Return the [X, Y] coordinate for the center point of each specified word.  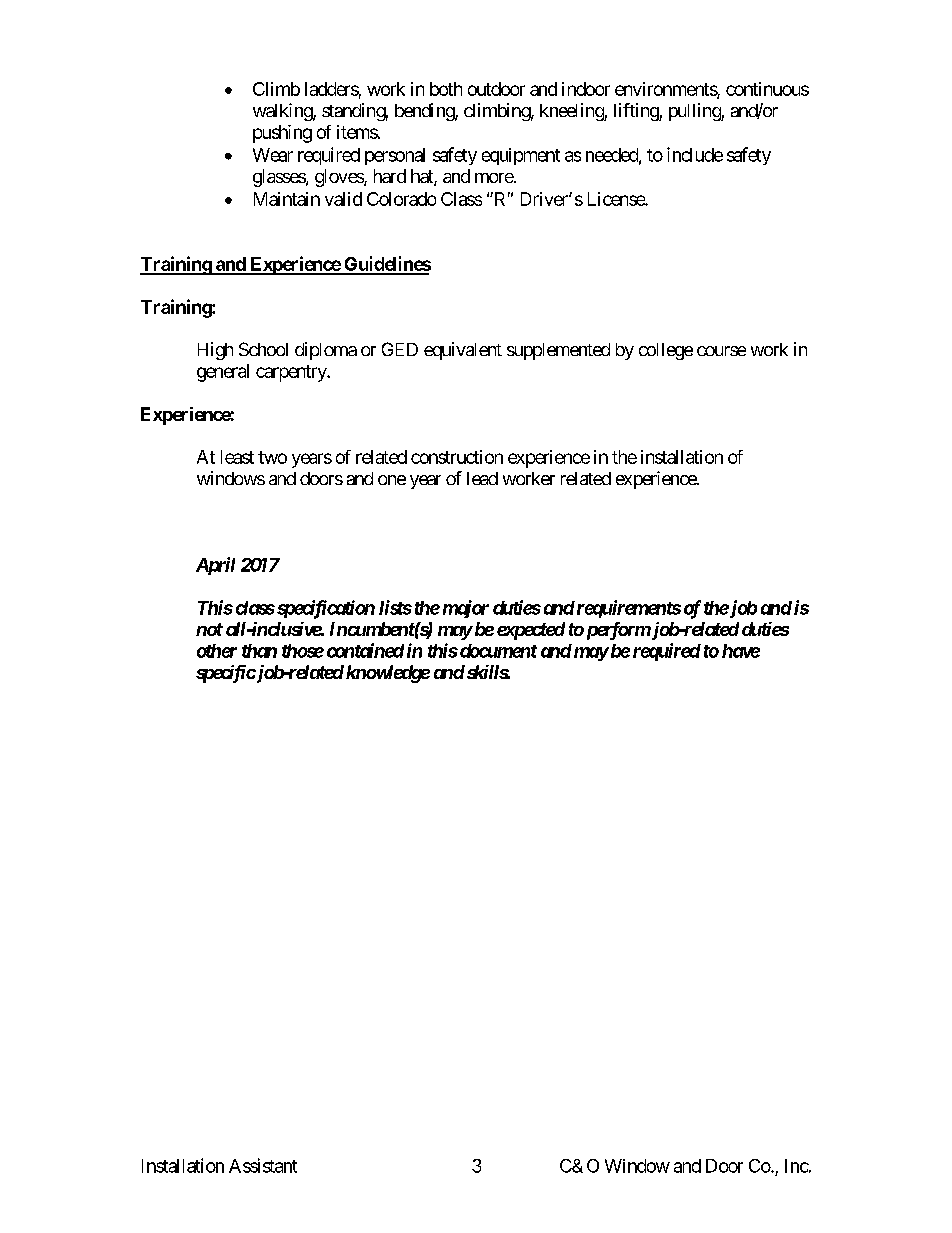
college [666, 351]
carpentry [292, 373]
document [497, 651]
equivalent [463, 351]
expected [531, 631]
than [259, 651]
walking [283, 112]
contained [365, 650]
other [217, 651]
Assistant [263, 1165]
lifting [637, 112]
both [446, 89]
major [466, 609]
